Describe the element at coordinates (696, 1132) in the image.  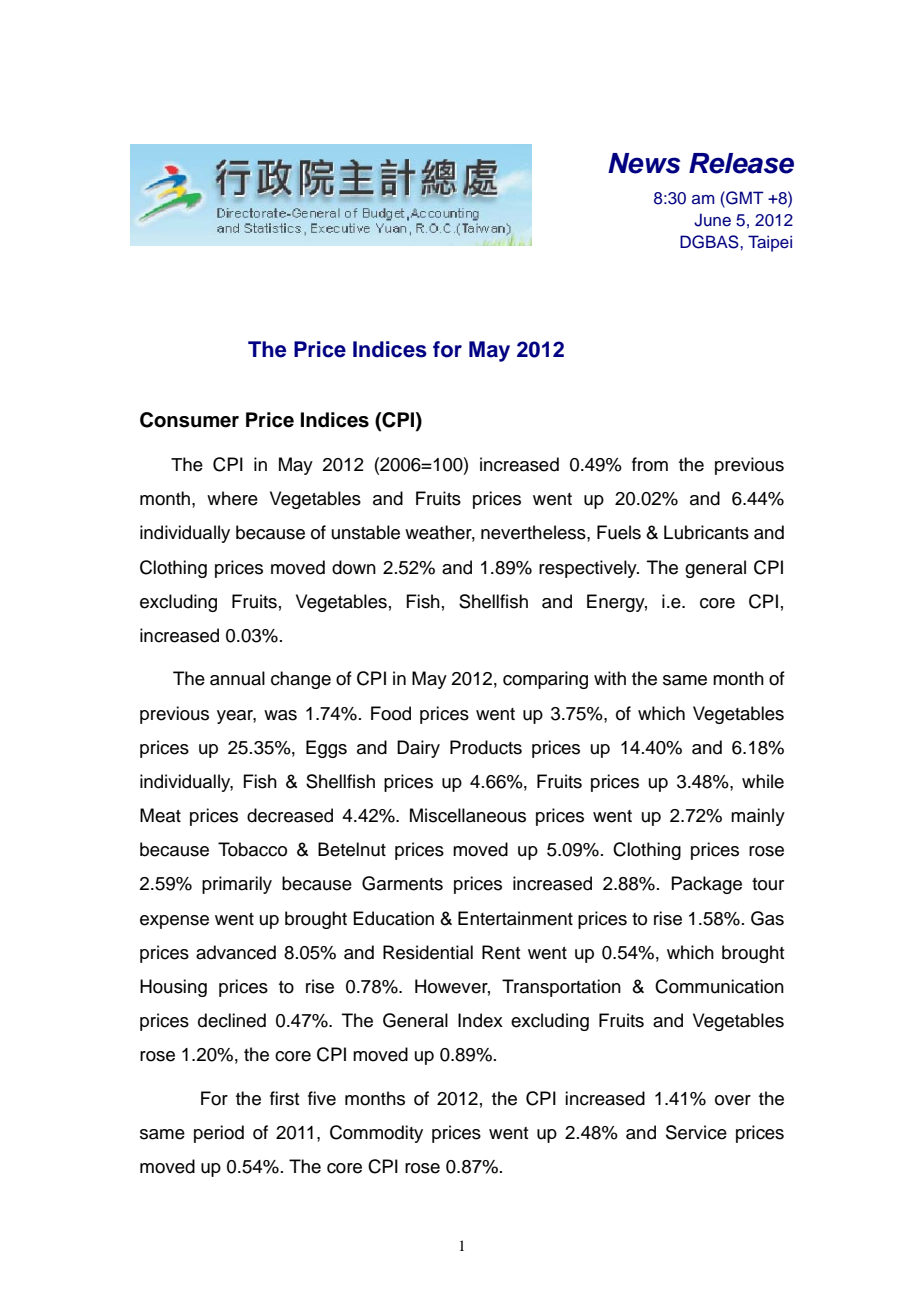
I see `Service` at that location.
